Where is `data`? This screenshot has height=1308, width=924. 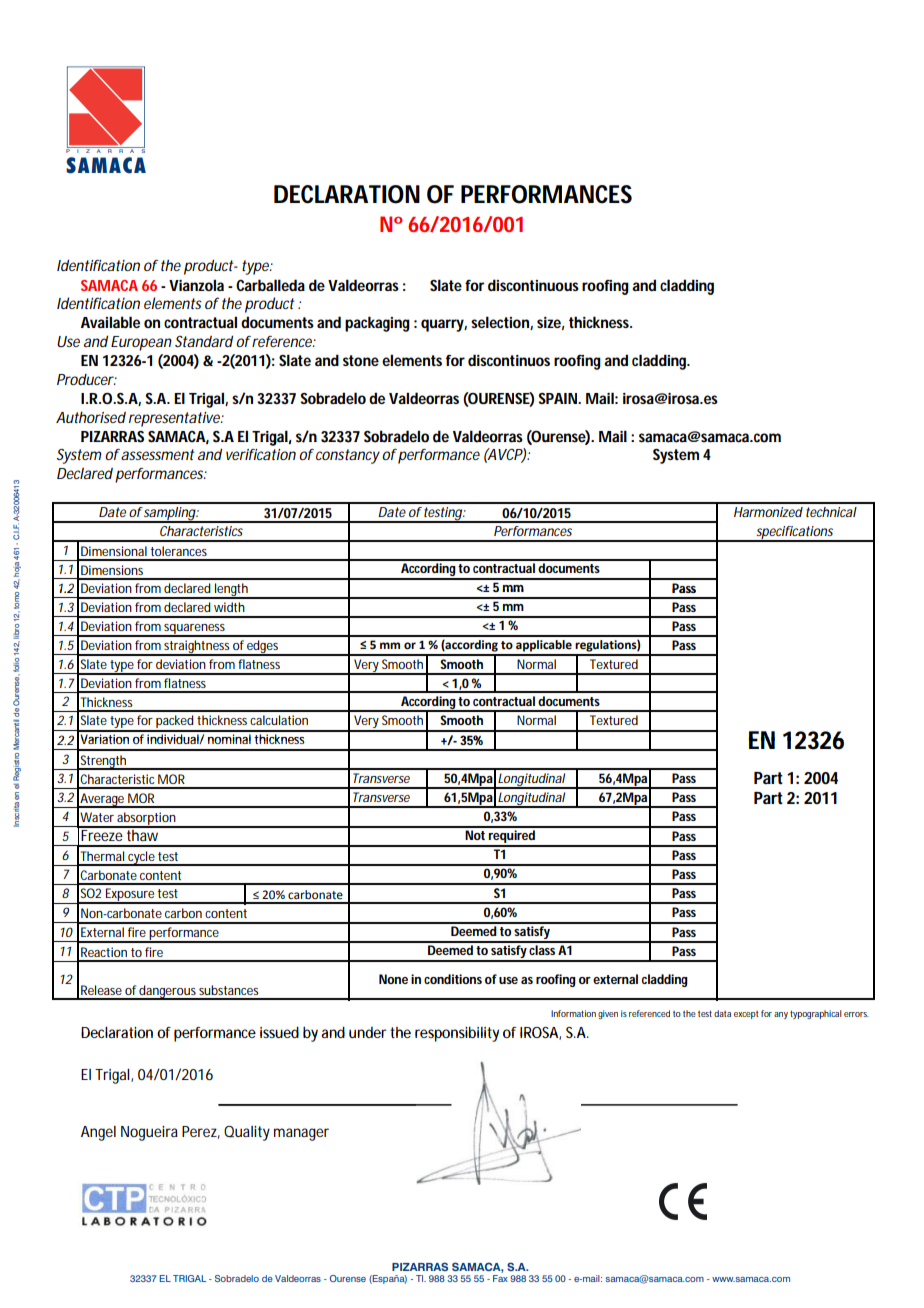
data is located at coordinates (722, 1013).
